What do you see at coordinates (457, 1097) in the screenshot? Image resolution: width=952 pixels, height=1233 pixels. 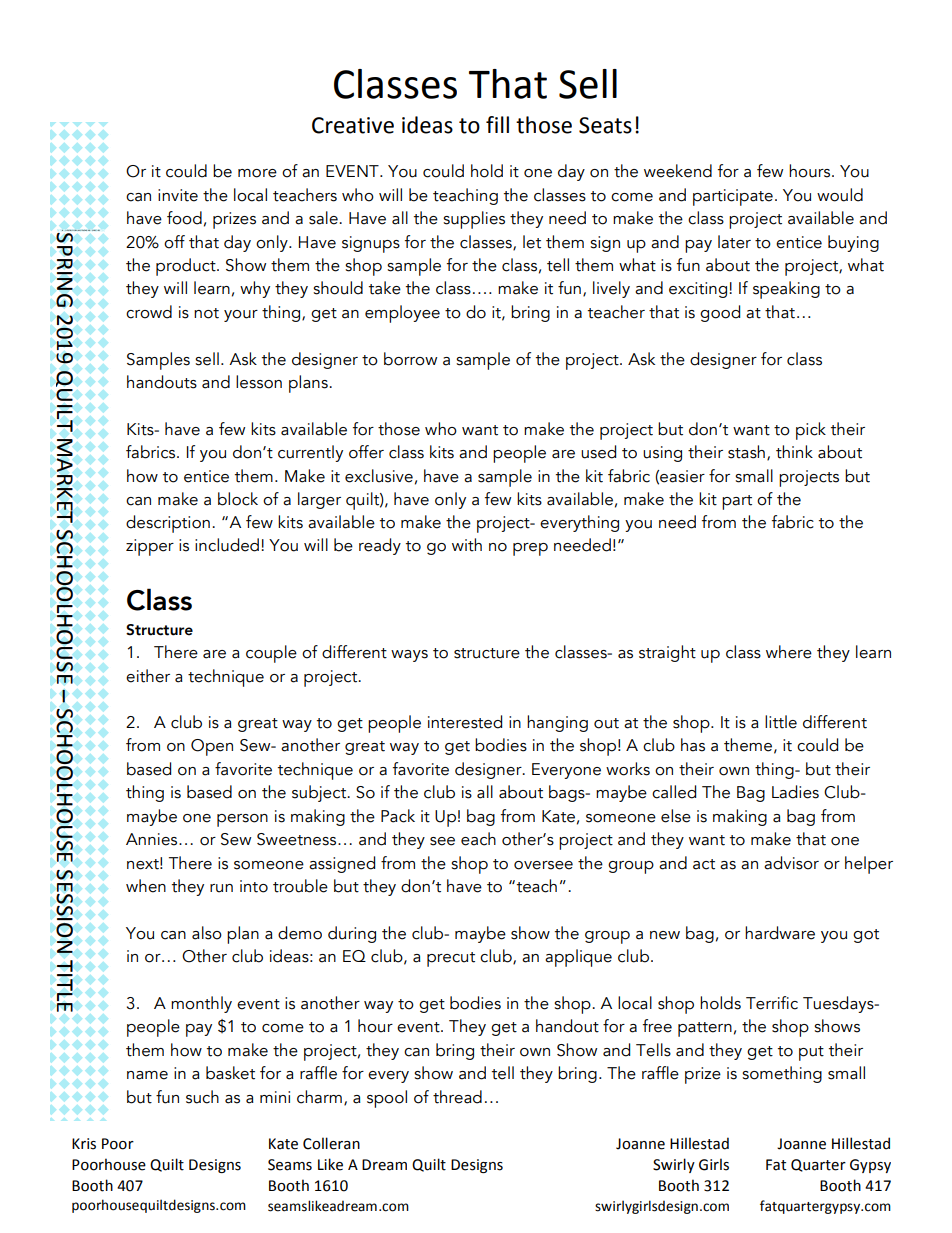 I see `thread` at bounding box center [457, 1097].
